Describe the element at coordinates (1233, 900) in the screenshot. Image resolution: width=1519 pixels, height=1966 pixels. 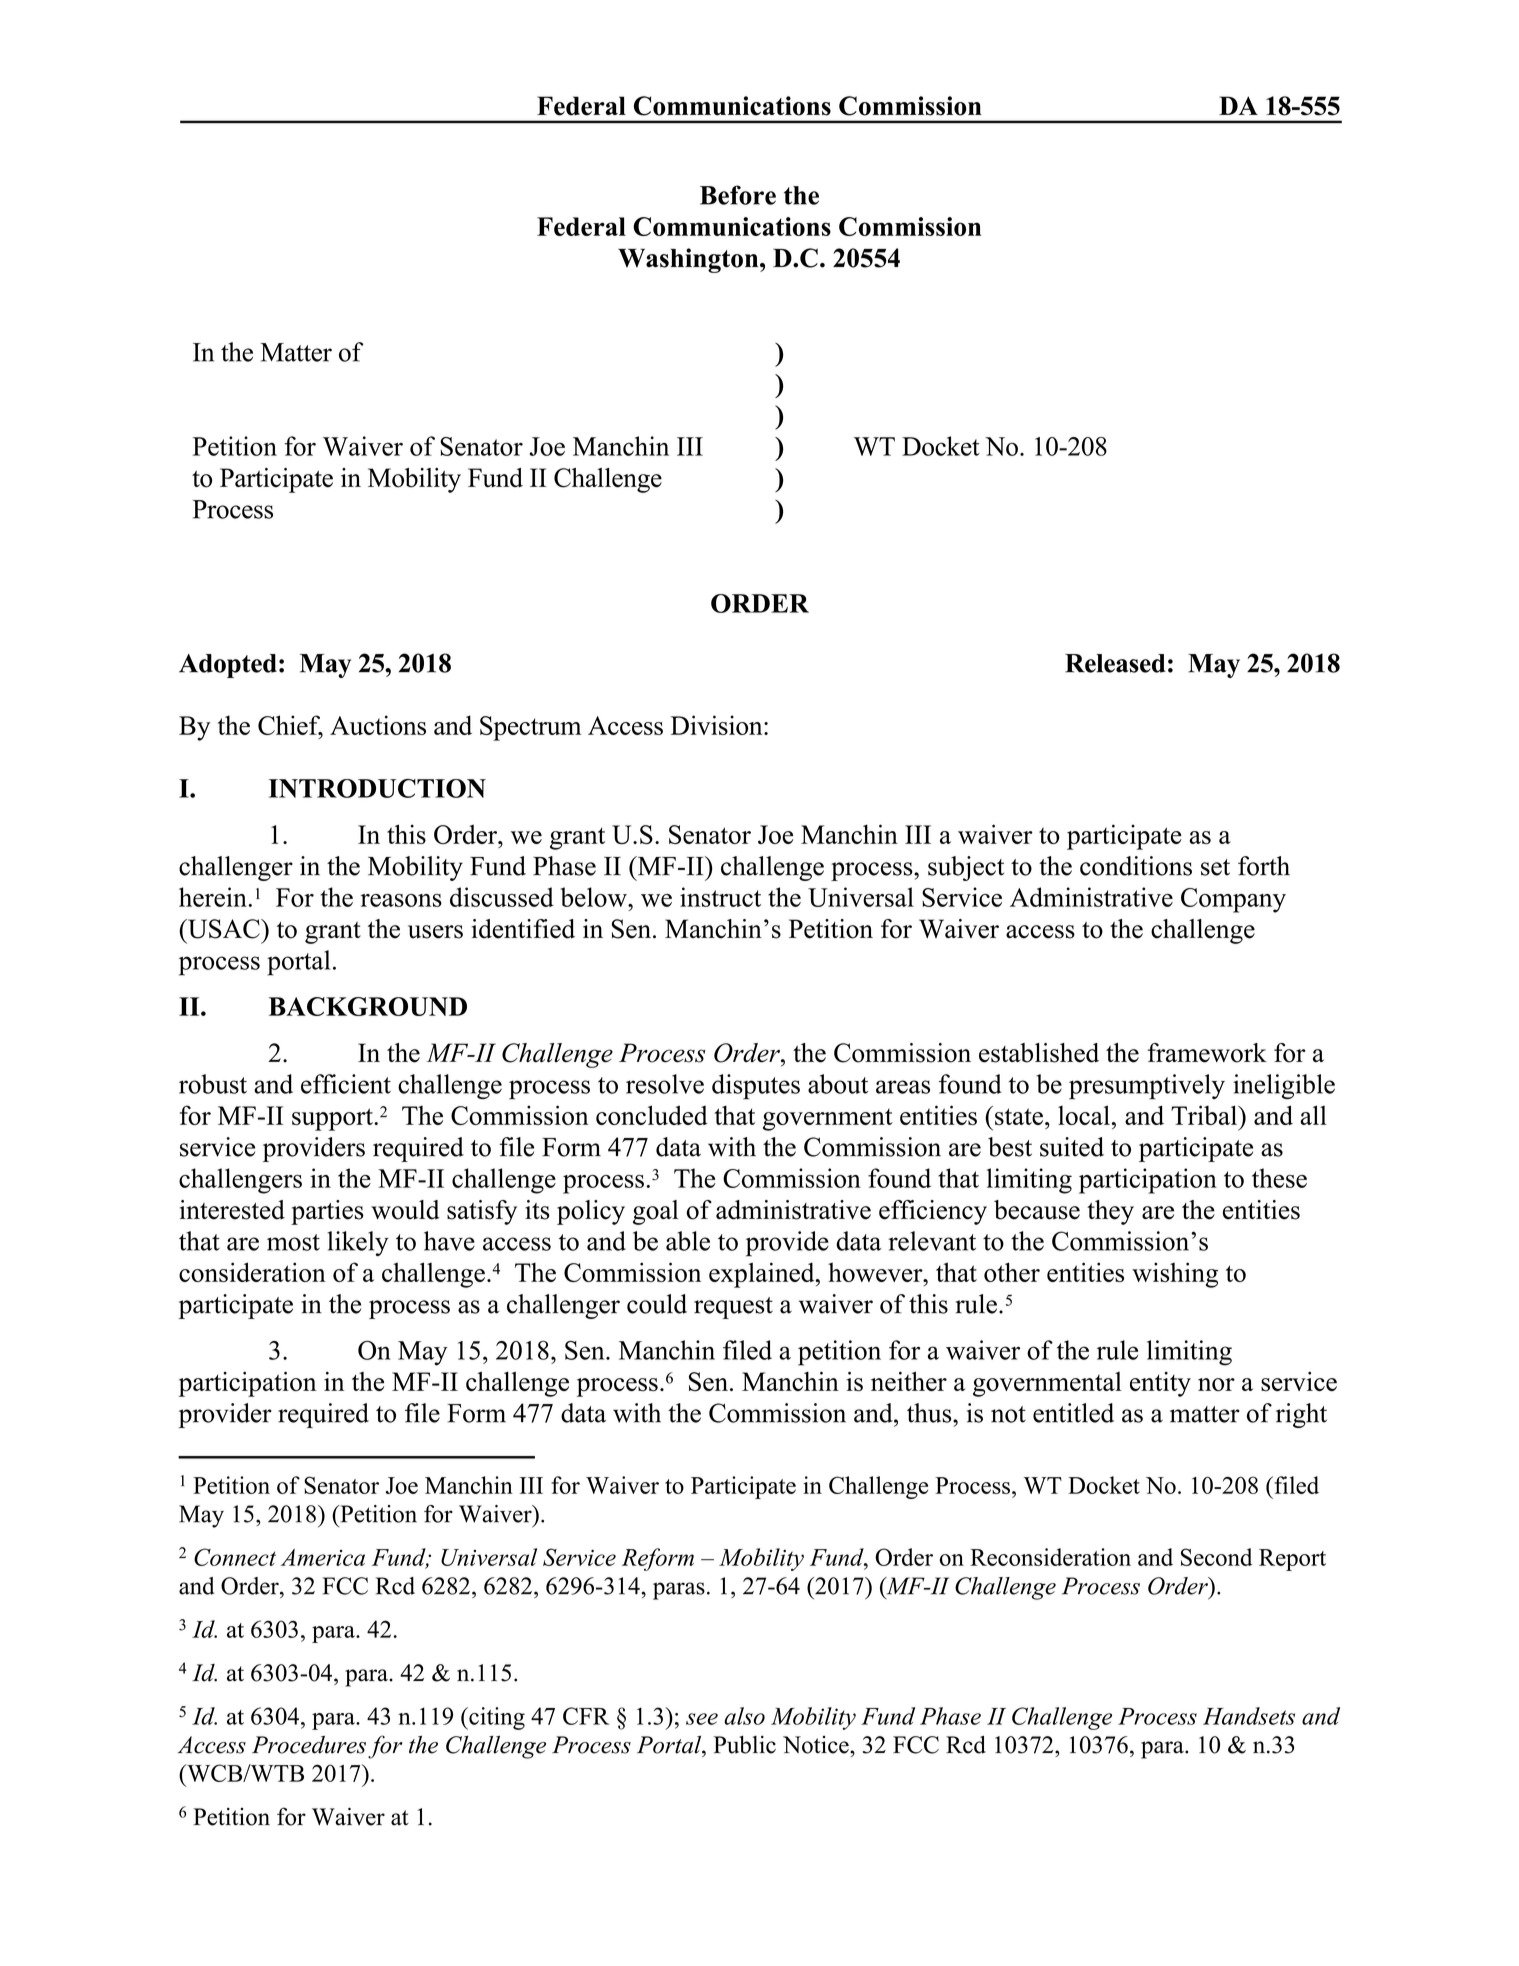
I see `Company` at that location.
